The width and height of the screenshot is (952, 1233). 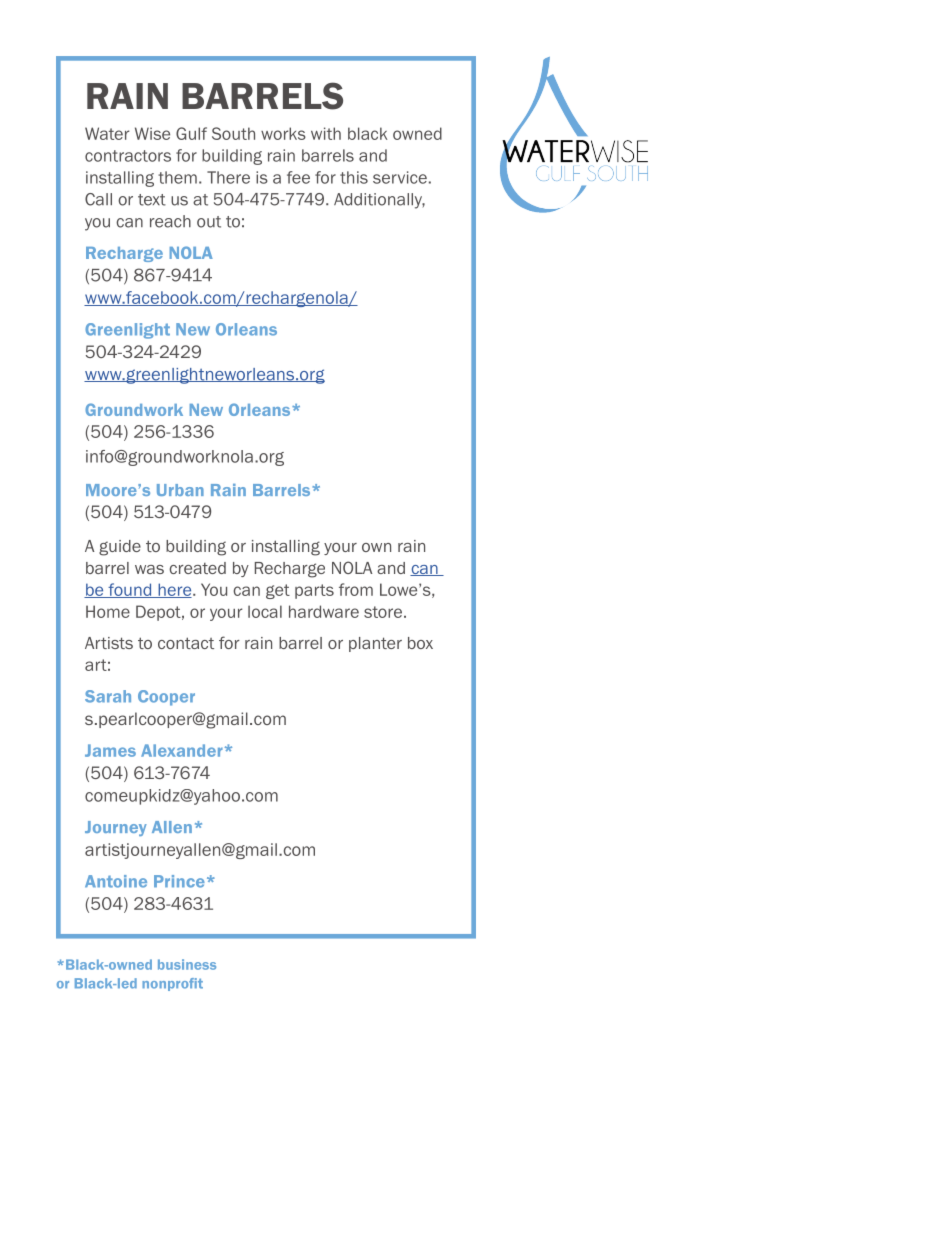 I want to click on service, so click(x=400, y=177).
